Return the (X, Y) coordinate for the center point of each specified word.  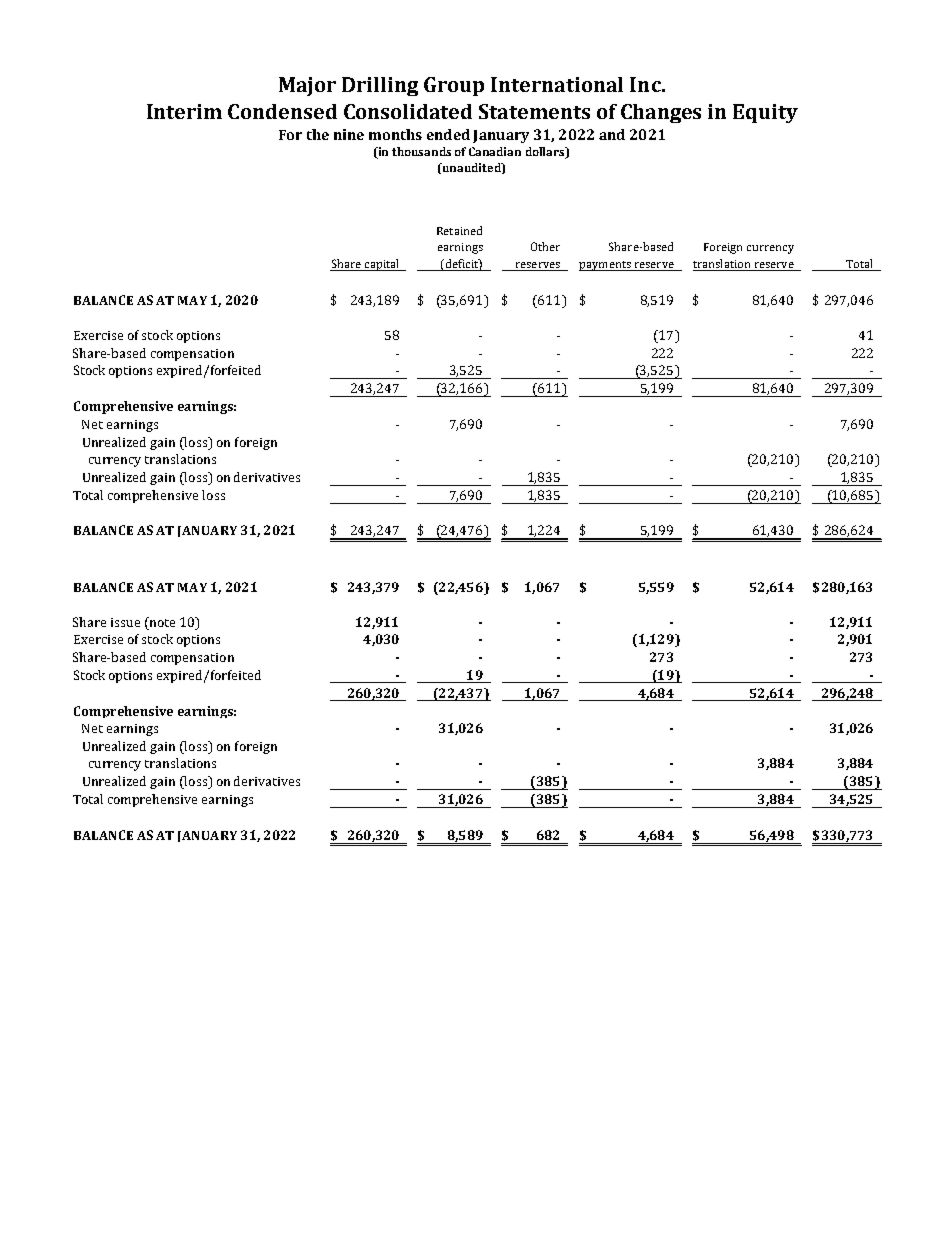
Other (545, 246)
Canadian (495, 151)
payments (606, 266)
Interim (184, 111)
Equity (765, 113)
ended (448, 134)
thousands (421, 151)
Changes (661, 113)
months (395, 134)
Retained (459, 230)
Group (454, 86)
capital (382, 265)
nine (349, 134)
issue (125, 622)
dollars (546, 153)
